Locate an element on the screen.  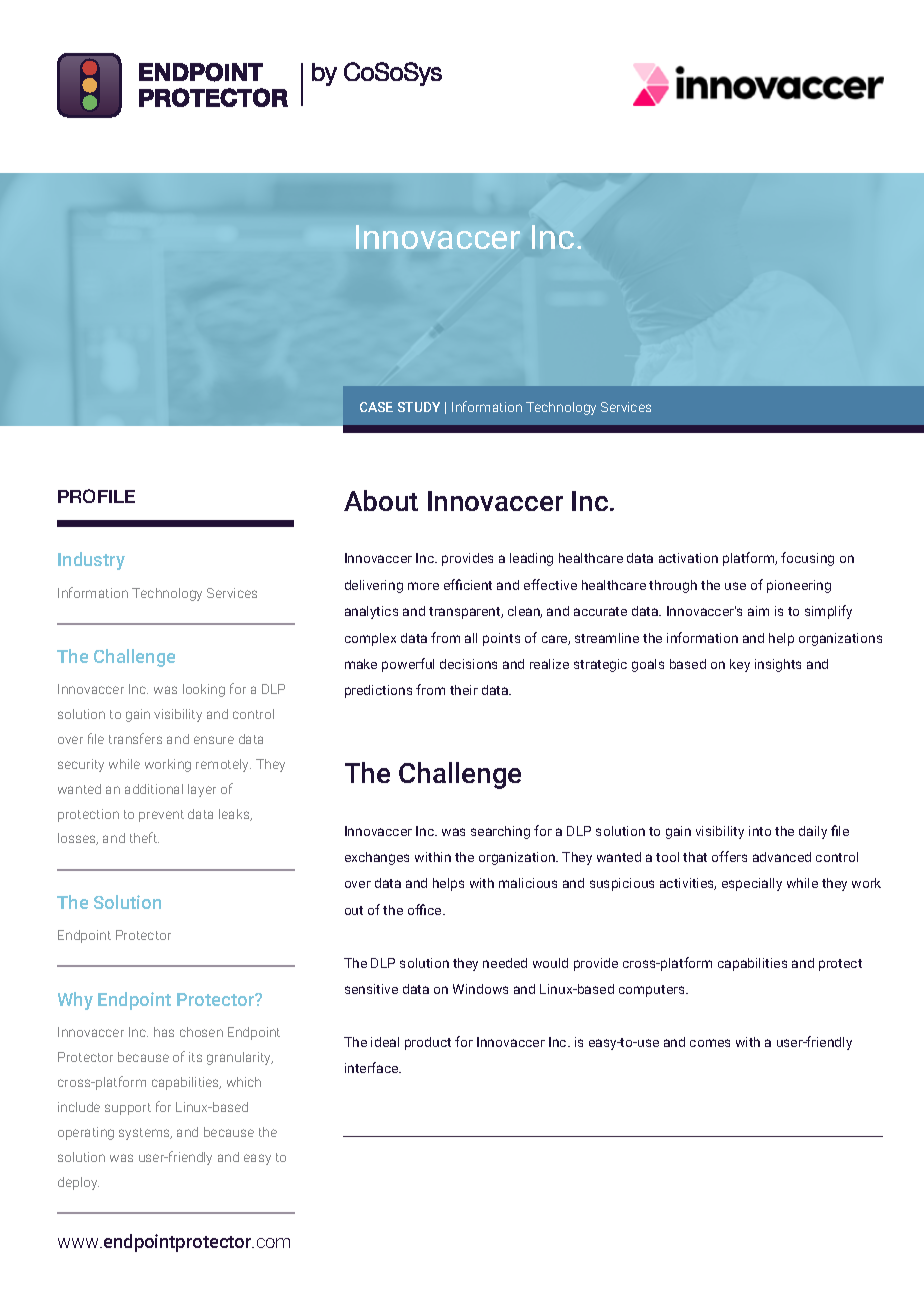
computers is located at coordinates (653, 991).
